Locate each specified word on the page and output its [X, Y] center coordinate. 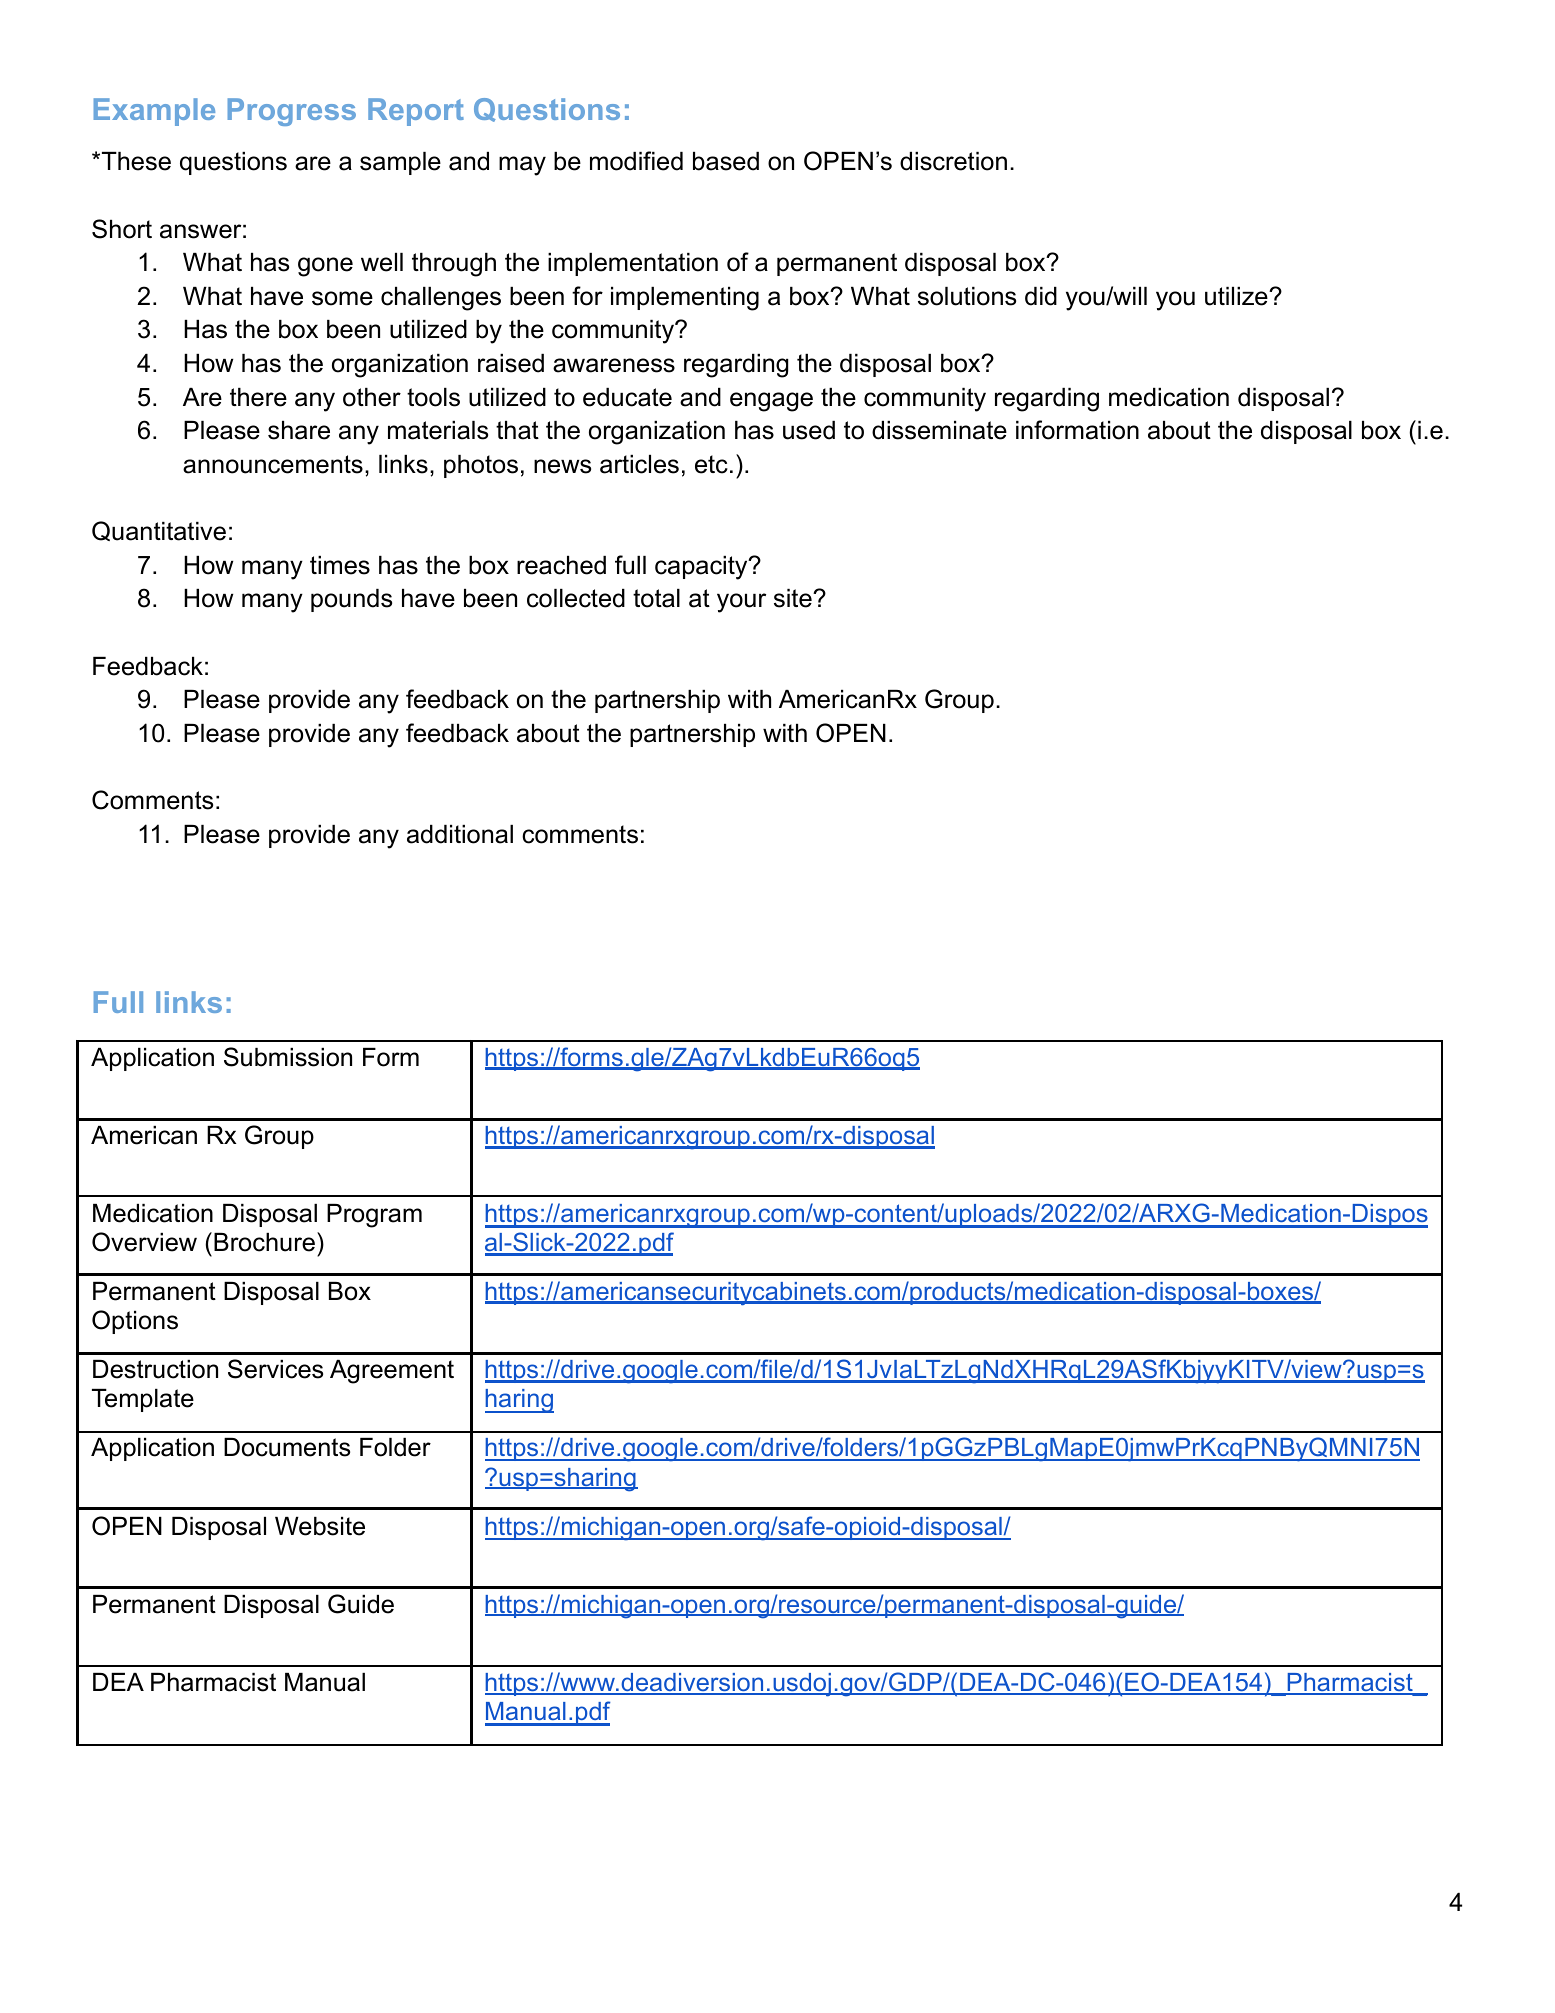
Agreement [392, 1372]
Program [374, 1216]
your [741, 603]
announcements [273, 464]
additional [460, 834]
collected [576, 598]
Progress [292, 112]
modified [636, 161]
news [562, 466]
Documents [287, 1447]
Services [275, 1369]
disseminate [939, 430]
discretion [953, 161]
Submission [288, 1057]
